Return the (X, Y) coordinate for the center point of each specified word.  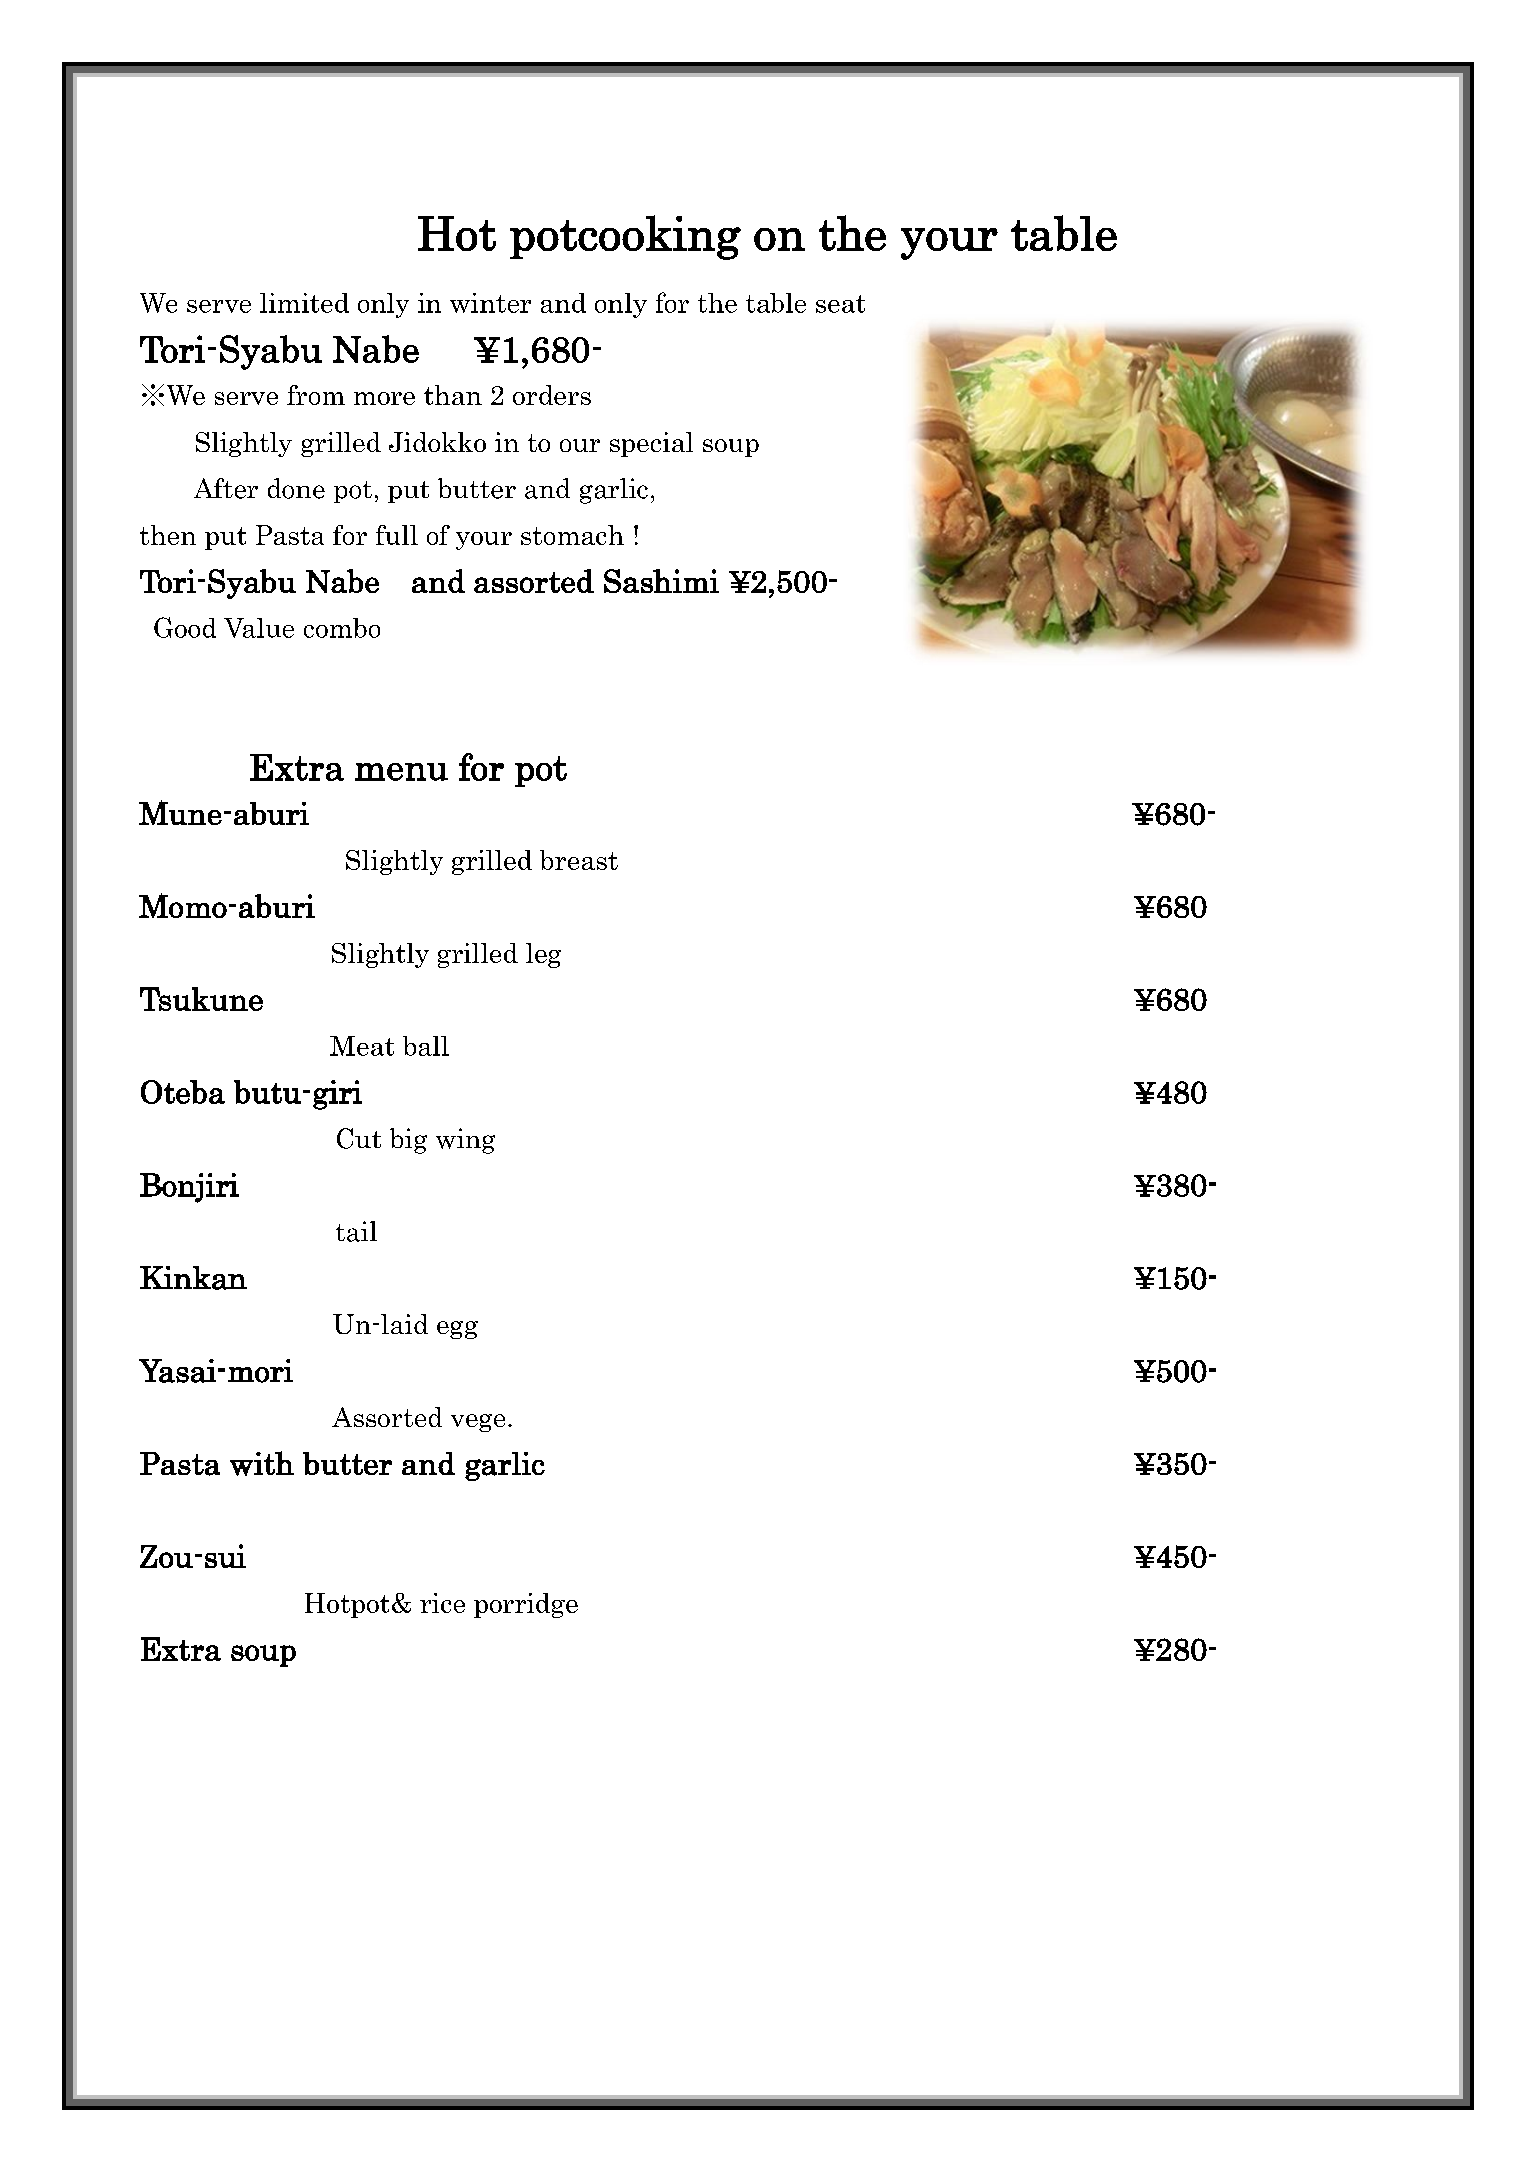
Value (259, 628)
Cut (359, 1138)
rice (442, 1603)
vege (478, 1423)
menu (401, 772)
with (262, 1463)
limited (304, 303)
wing (465, 1141)
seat (840, 304)
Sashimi (661, 581)
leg (543, 955)
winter (490, 303)
